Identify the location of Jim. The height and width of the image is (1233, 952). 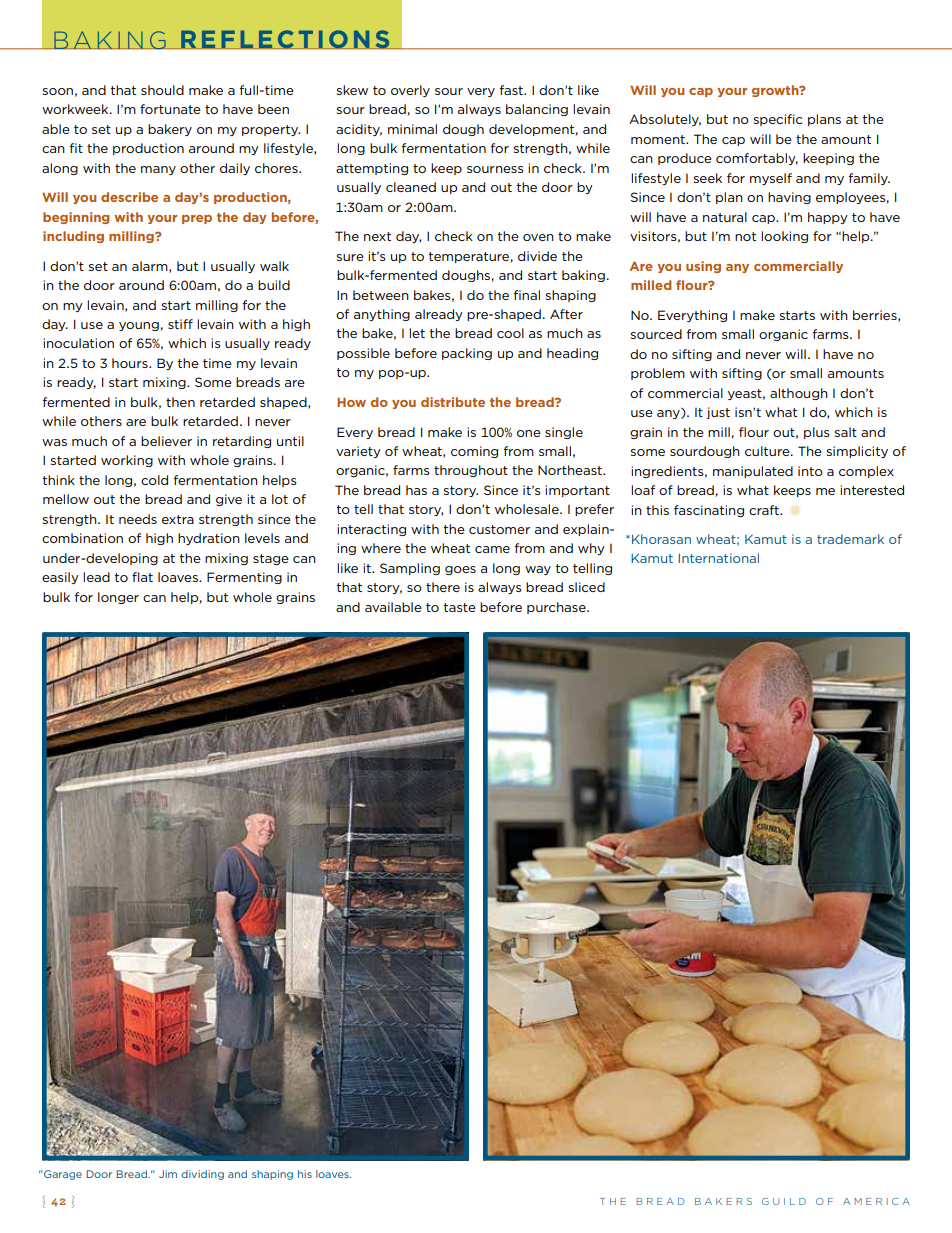
(168, 1174).
